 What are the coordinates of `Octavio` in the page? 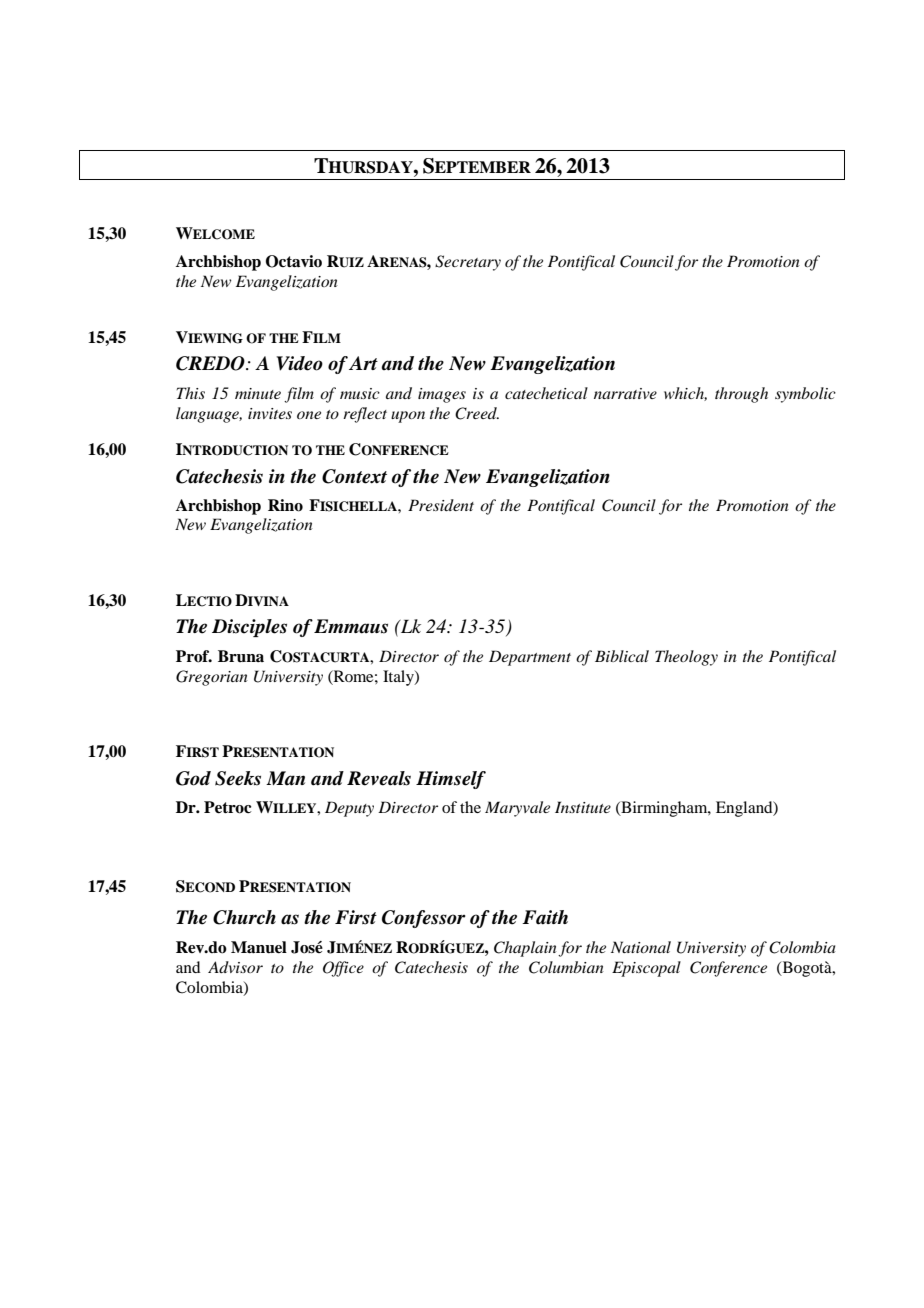 It's located at (294, 261).
